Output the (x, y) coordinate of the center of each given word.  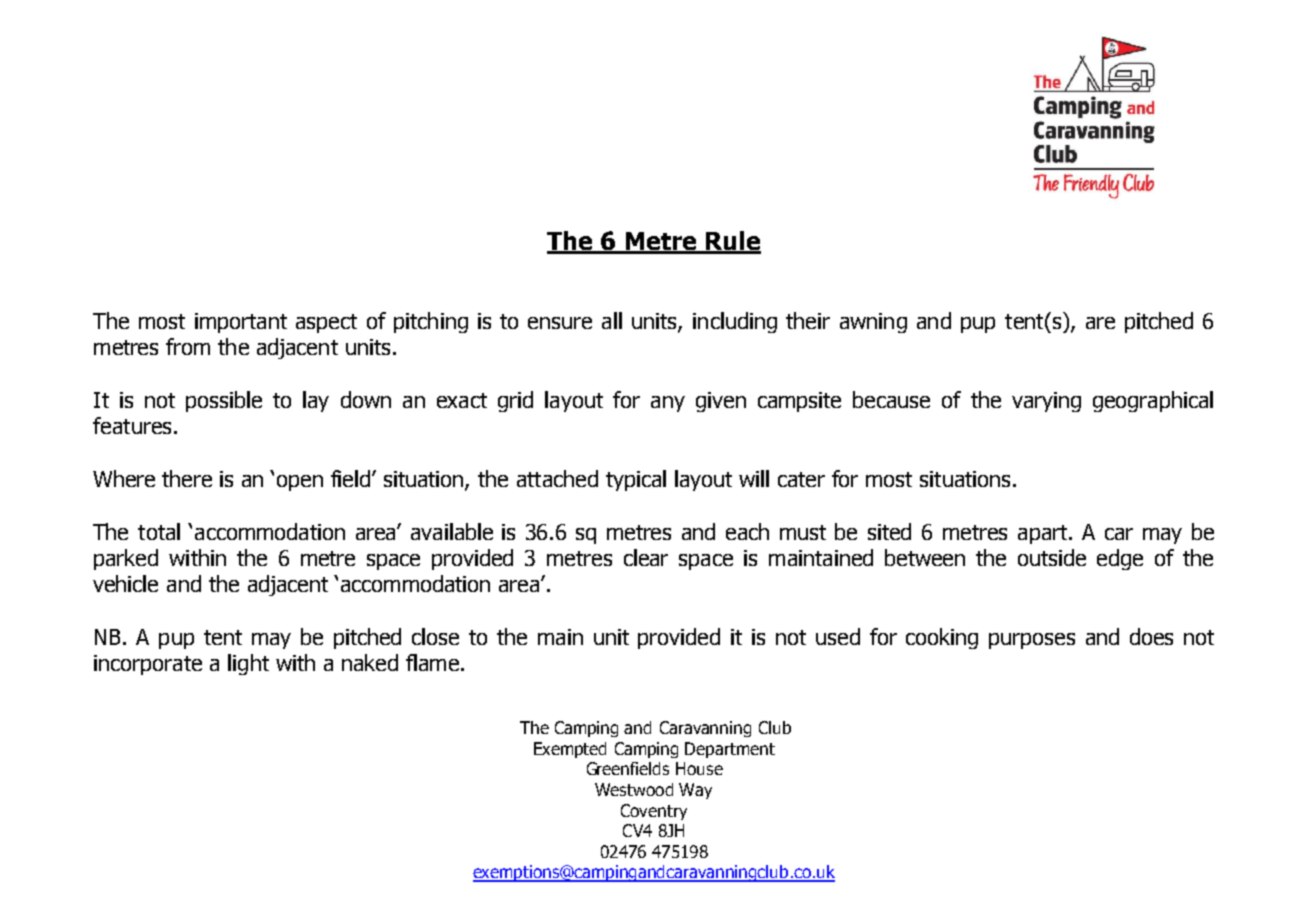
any (668, 404)
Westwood (634, 789)
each (747, 531)
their (808, 320)
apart (1044, 534)
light (248, 664)
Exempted (570, 750)
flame (432, 662)
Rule (732, 242)
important (241, 323)
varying (1046, 402)
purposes (1032, 641)
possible (224, 401)
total (159, 531)
